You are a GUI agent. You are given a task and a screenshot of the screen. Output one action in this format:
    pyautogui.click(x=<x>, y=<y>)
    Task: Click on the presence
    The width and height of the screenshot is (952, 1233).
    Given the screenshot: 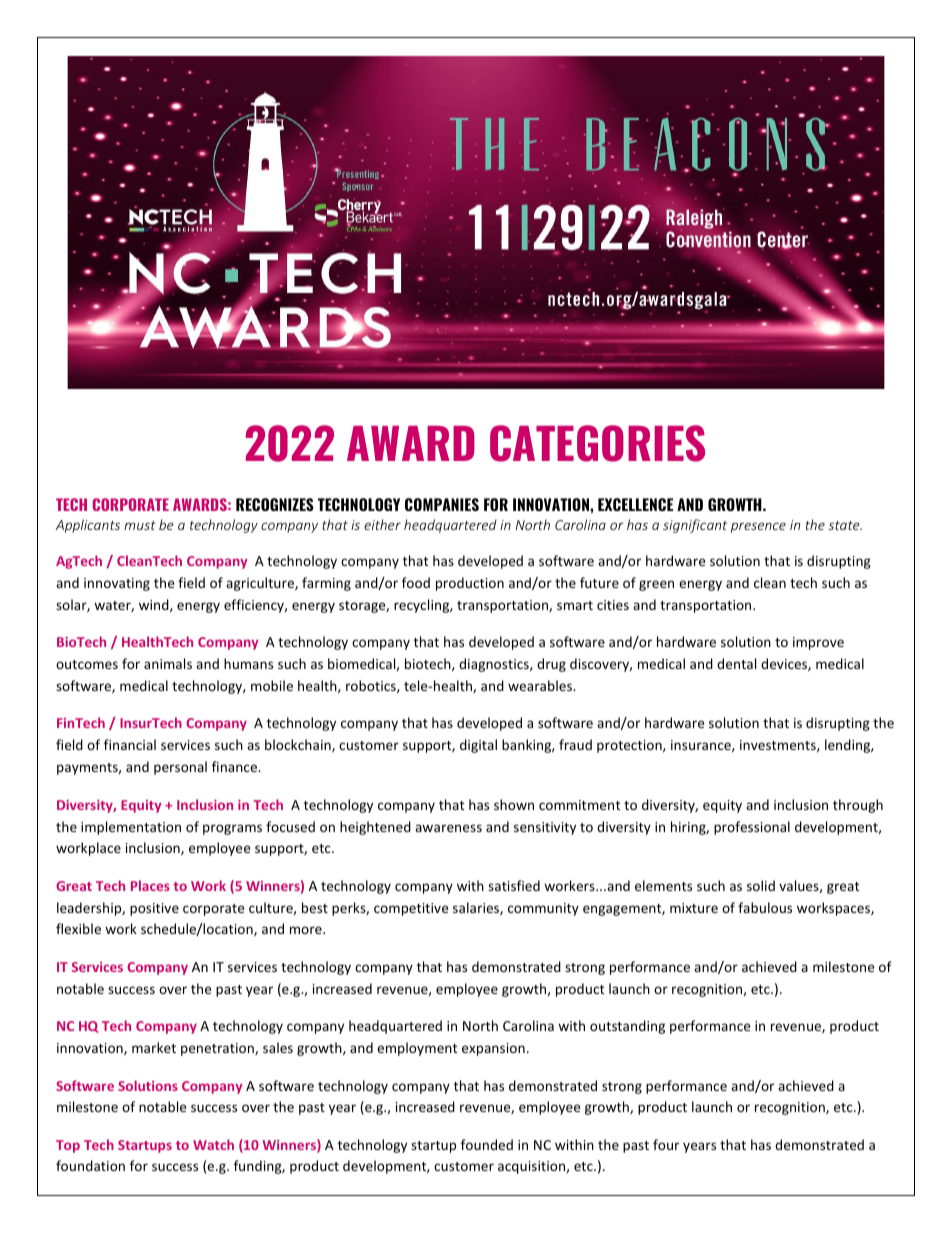 What is the action you would take?
    pyautogui.click(x=758, y=527)
